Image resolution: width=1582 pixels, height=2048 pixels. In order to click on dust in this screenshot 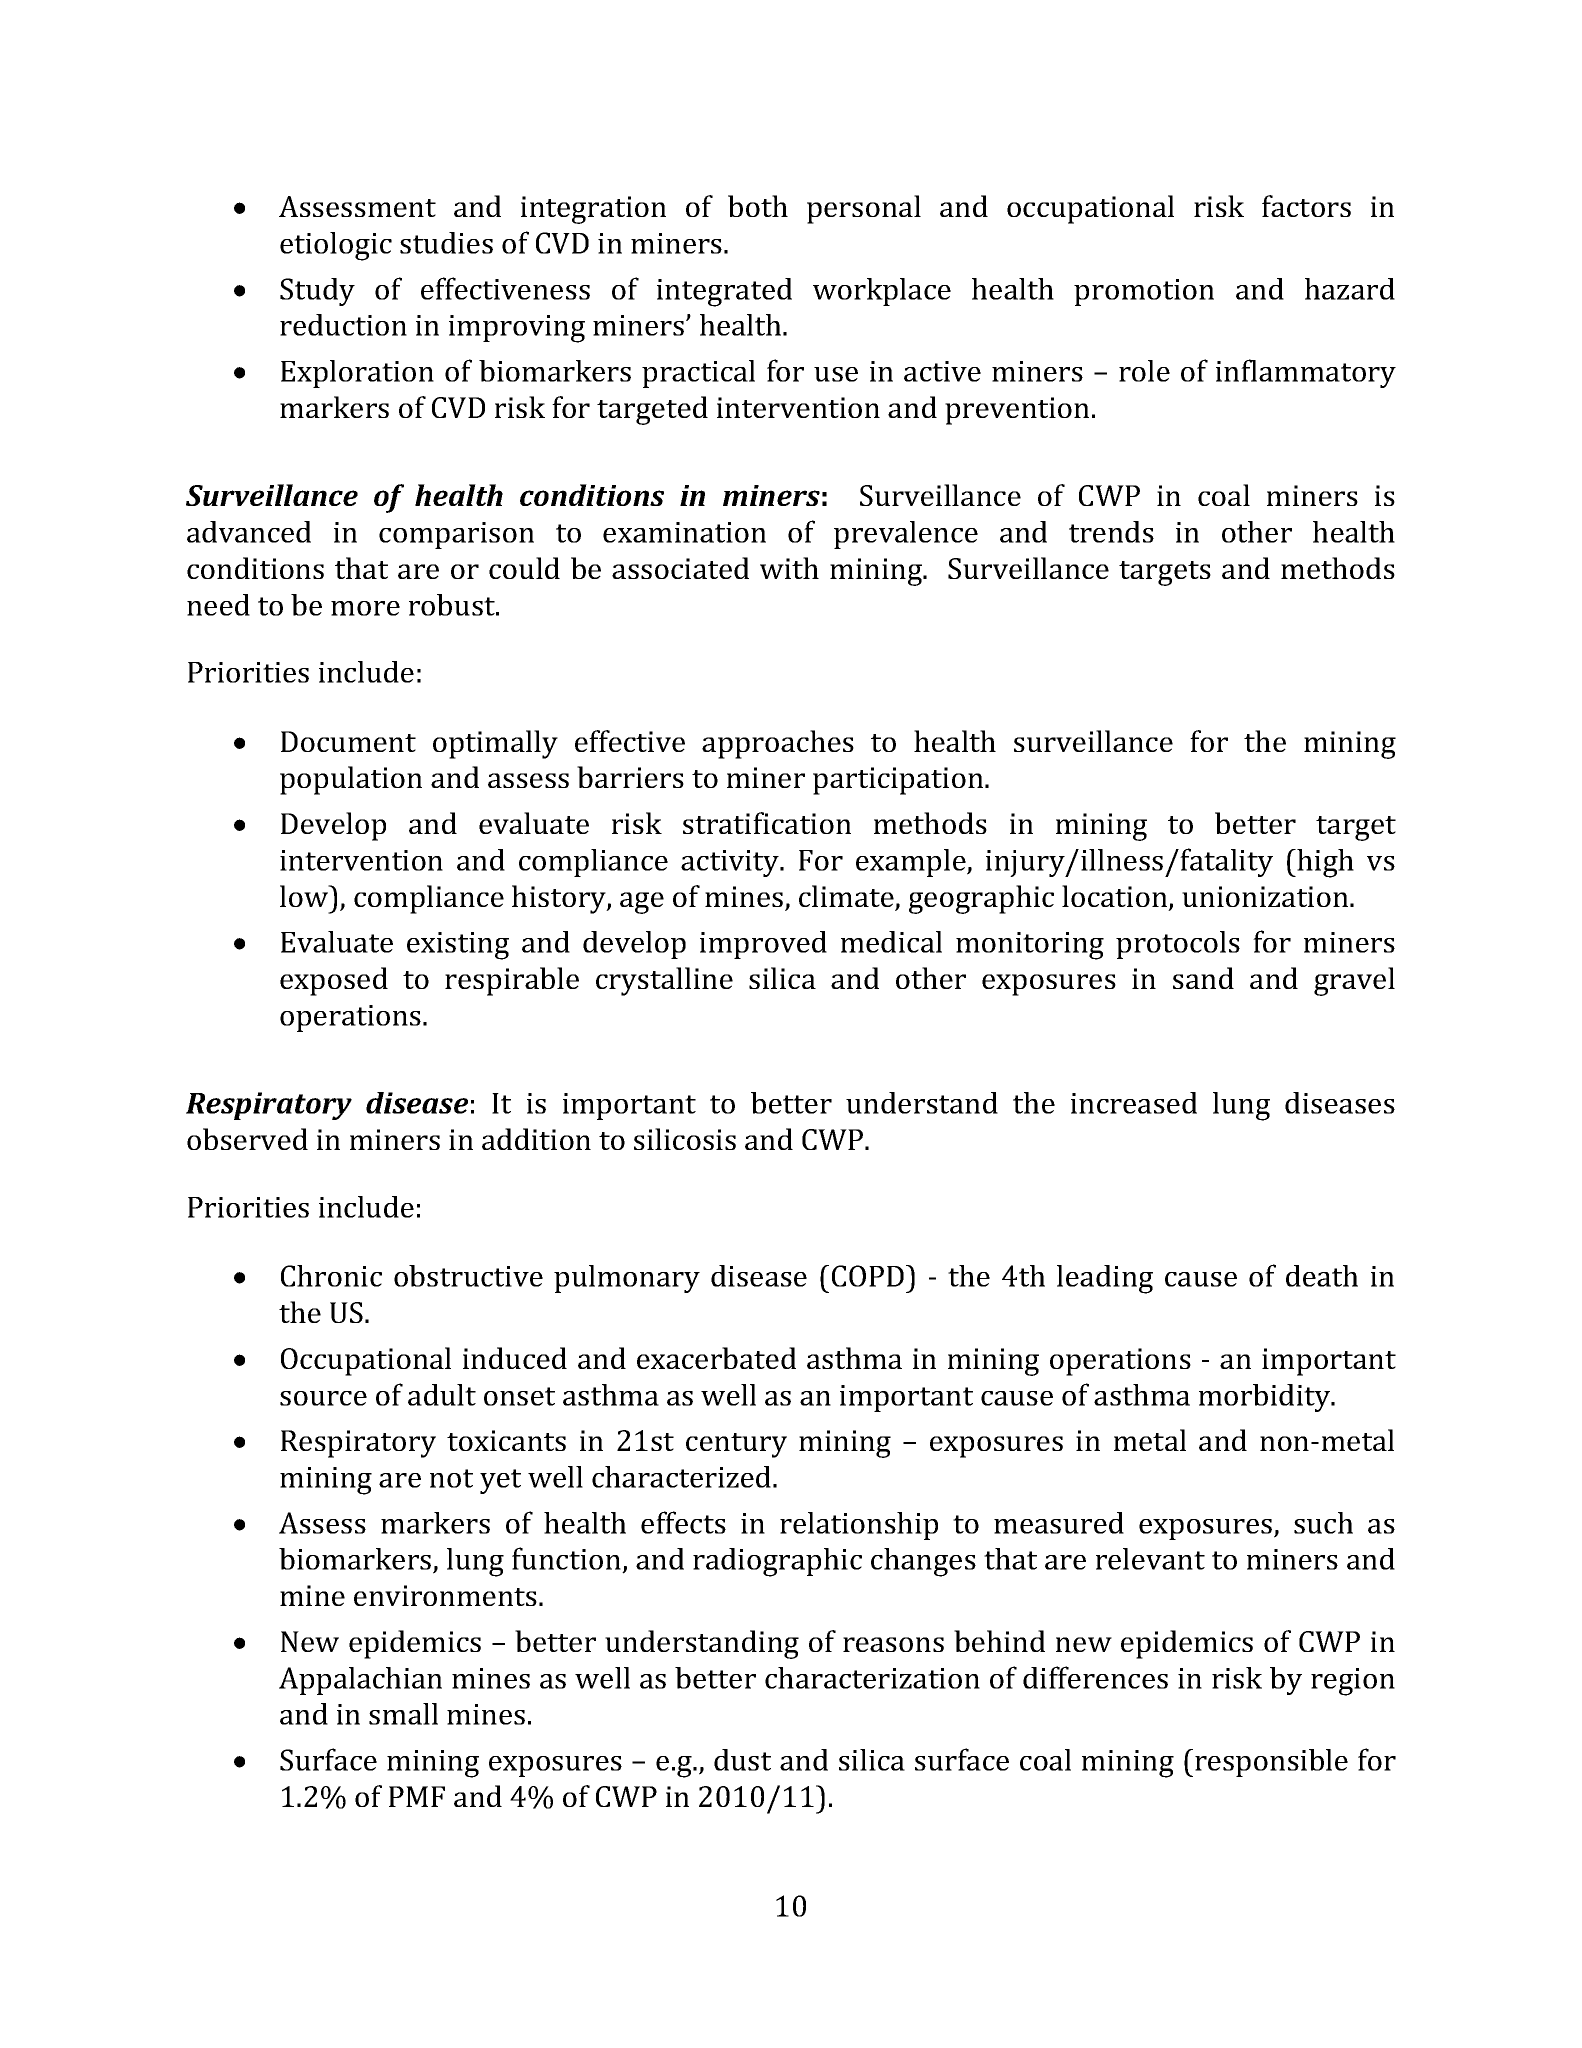, I will do `click(742, 1760)`.
